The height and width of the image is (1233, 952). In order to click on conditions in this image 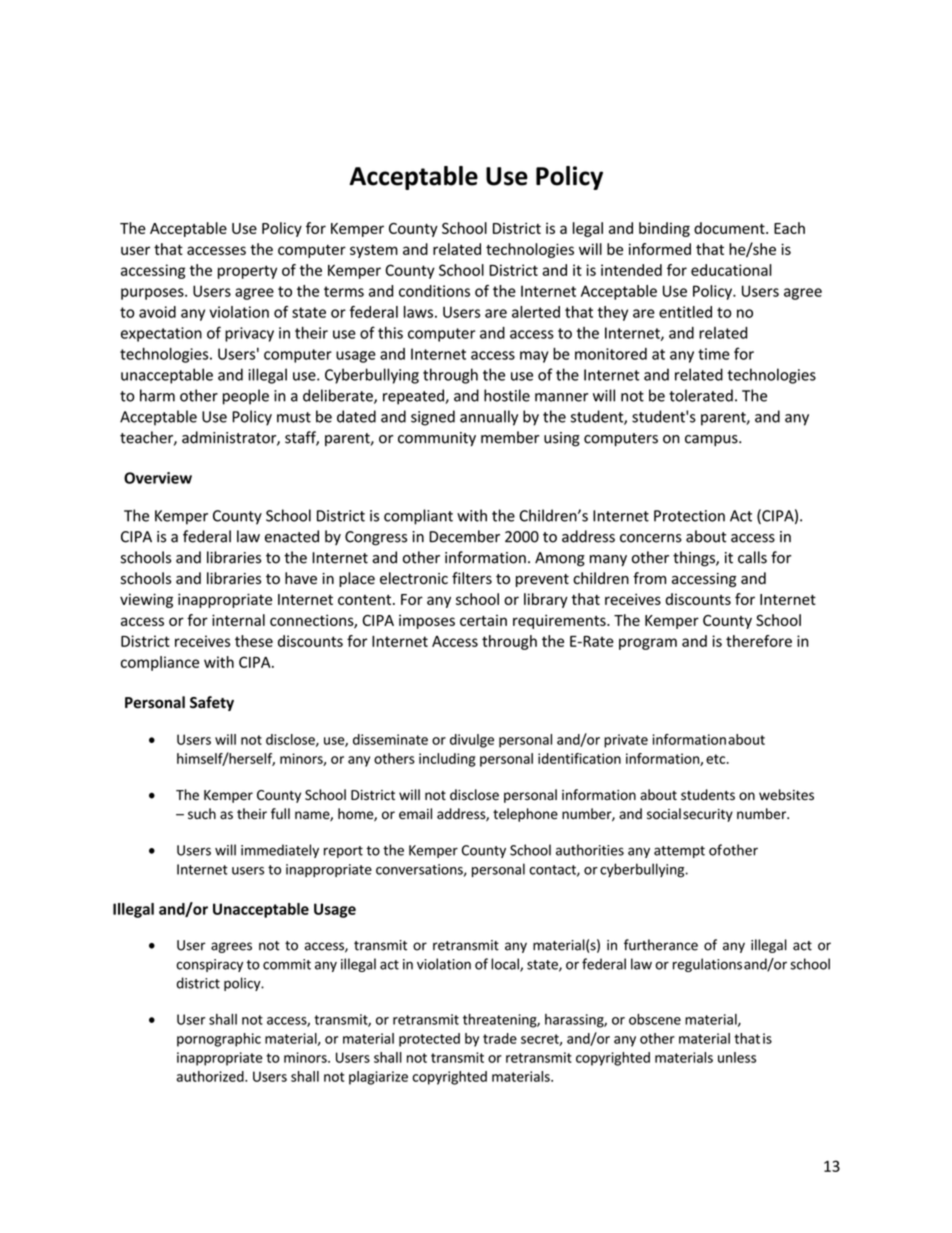, I will do `click(434, 291)`.
